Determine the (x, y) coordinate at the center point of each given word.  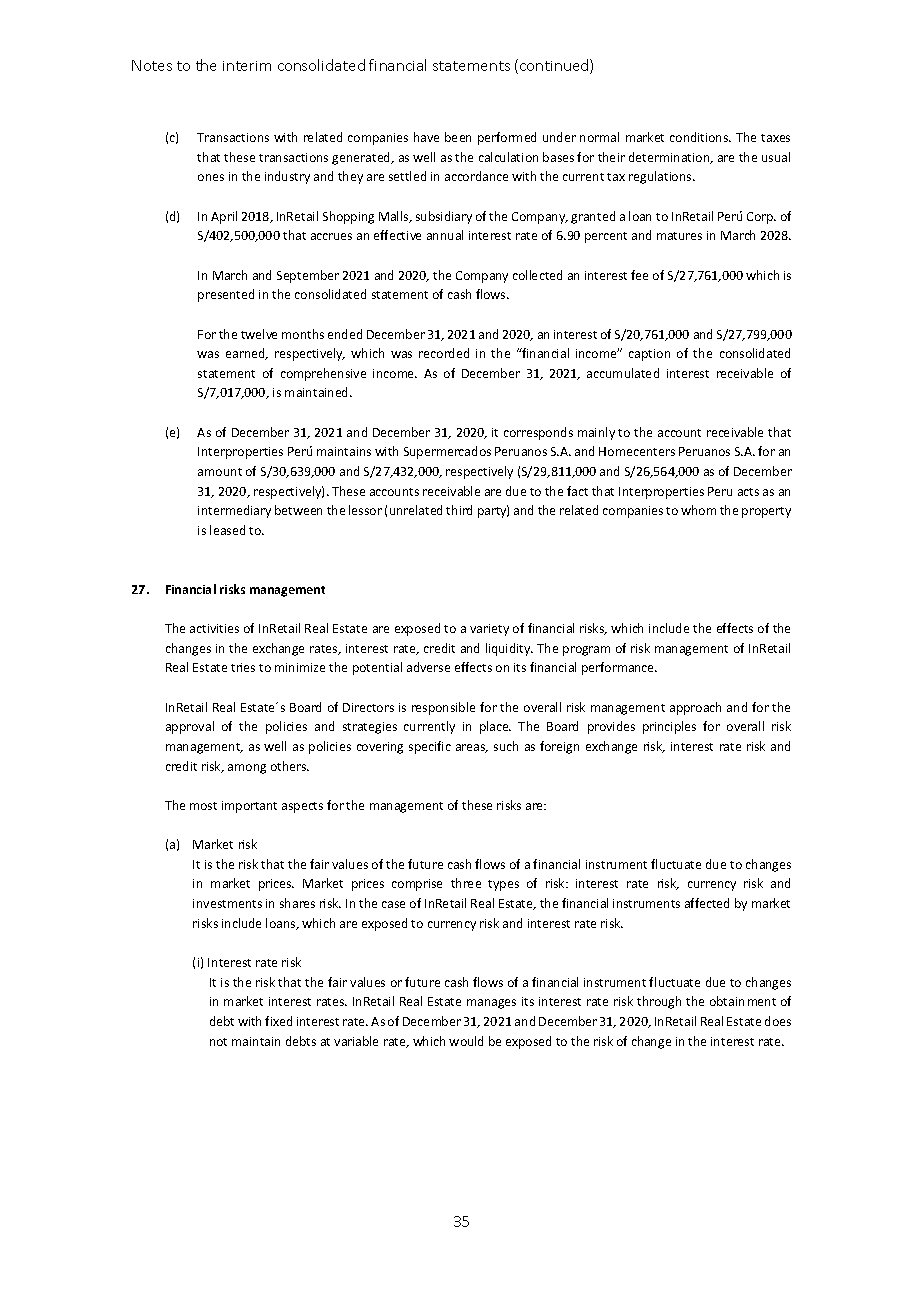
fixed (278, 1021)
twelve (259, 334)
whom (698, 510)
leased (227, 530)
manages (491, 1004)
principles (669, 727)
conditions (700, 137)
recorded (444, 353)
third (459, 510)
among (247, 769)
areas (472, 748)
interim (247, 66)
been (458, 137)
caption (649, 355)
